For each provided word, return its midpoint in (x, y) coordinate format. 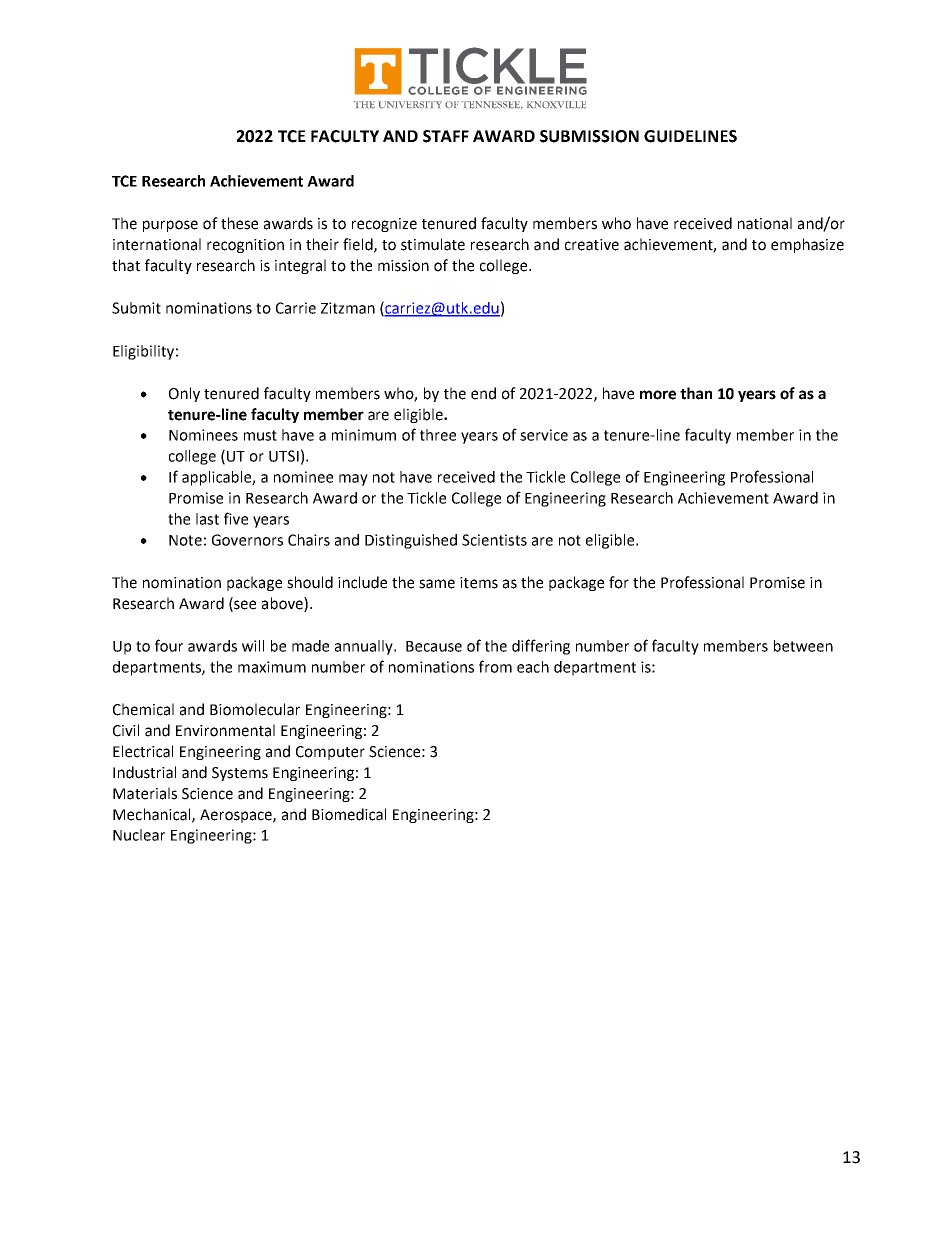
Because (434, 646)
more (658, 395)
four (169, 645)
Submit (136, 308)
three (438, 435)
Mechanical (153, 815)
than (696, 393)
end (483, 393)
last (207, 519)
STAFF (446, 136)
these (239, 223)
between (803, 646)
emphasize (807, 245)
